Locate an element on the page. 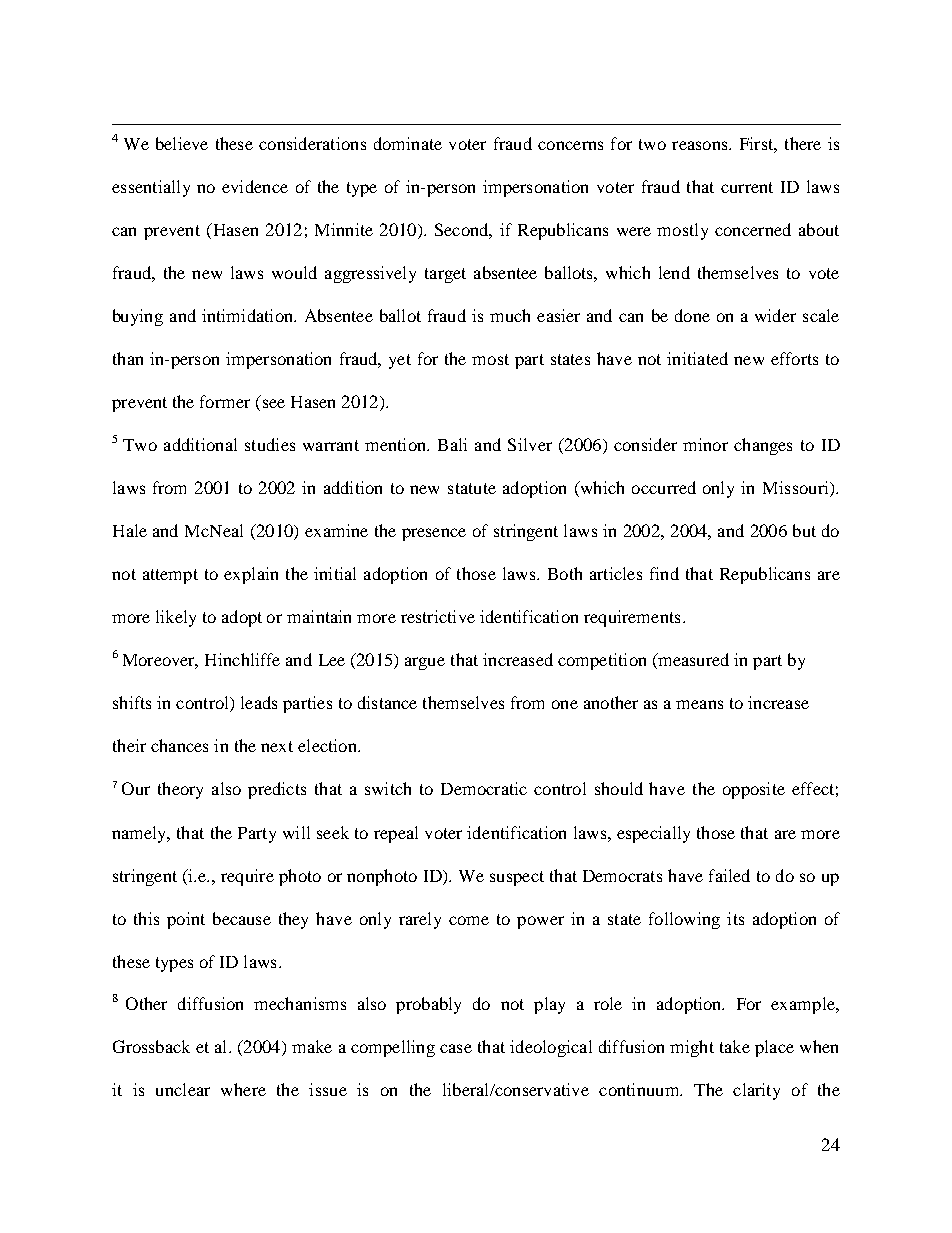  dominate is located at coordinates (408, 143).
